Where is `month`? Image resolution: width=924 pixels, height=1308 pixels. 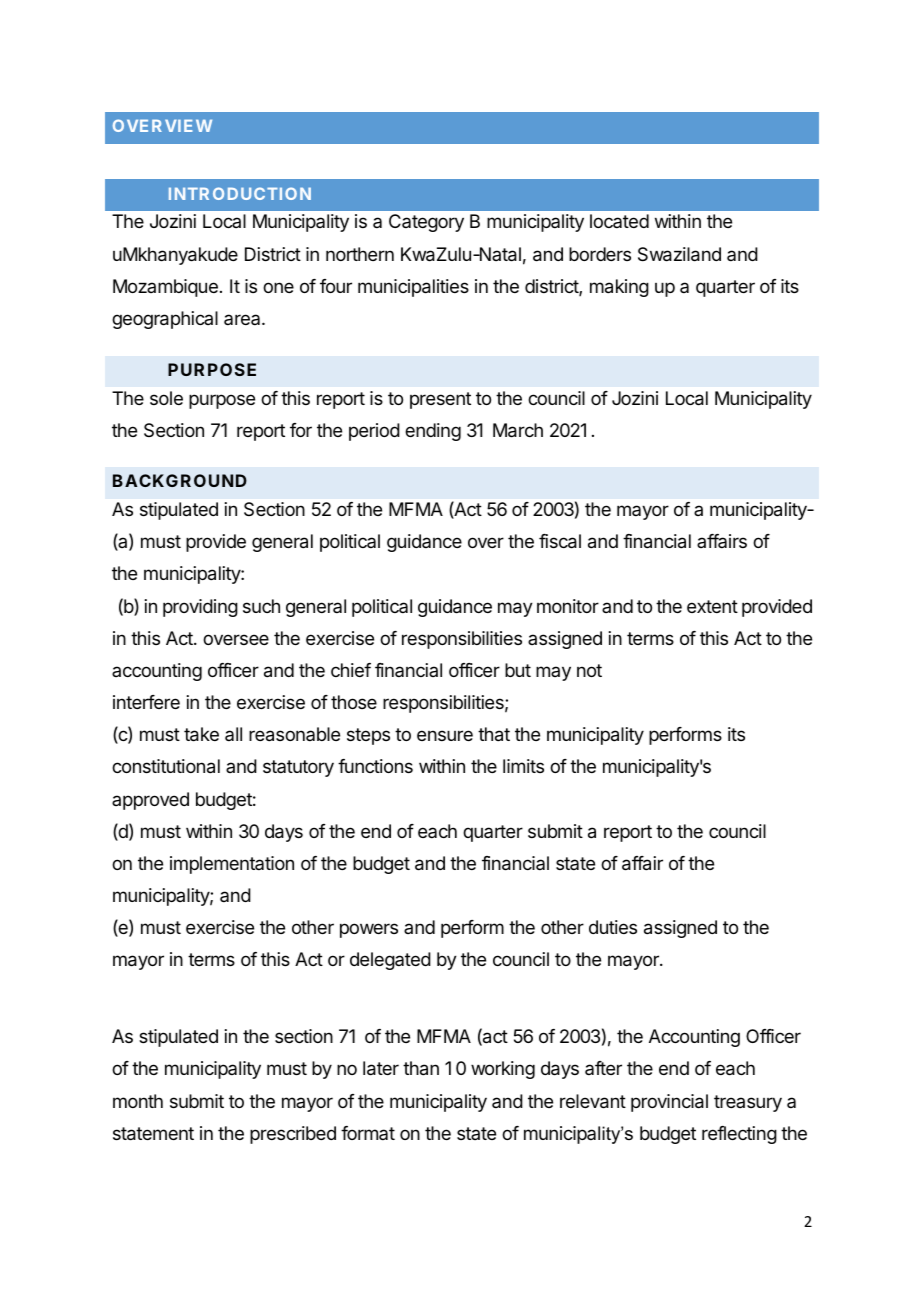 month is located at coordinates (138, 1101).
